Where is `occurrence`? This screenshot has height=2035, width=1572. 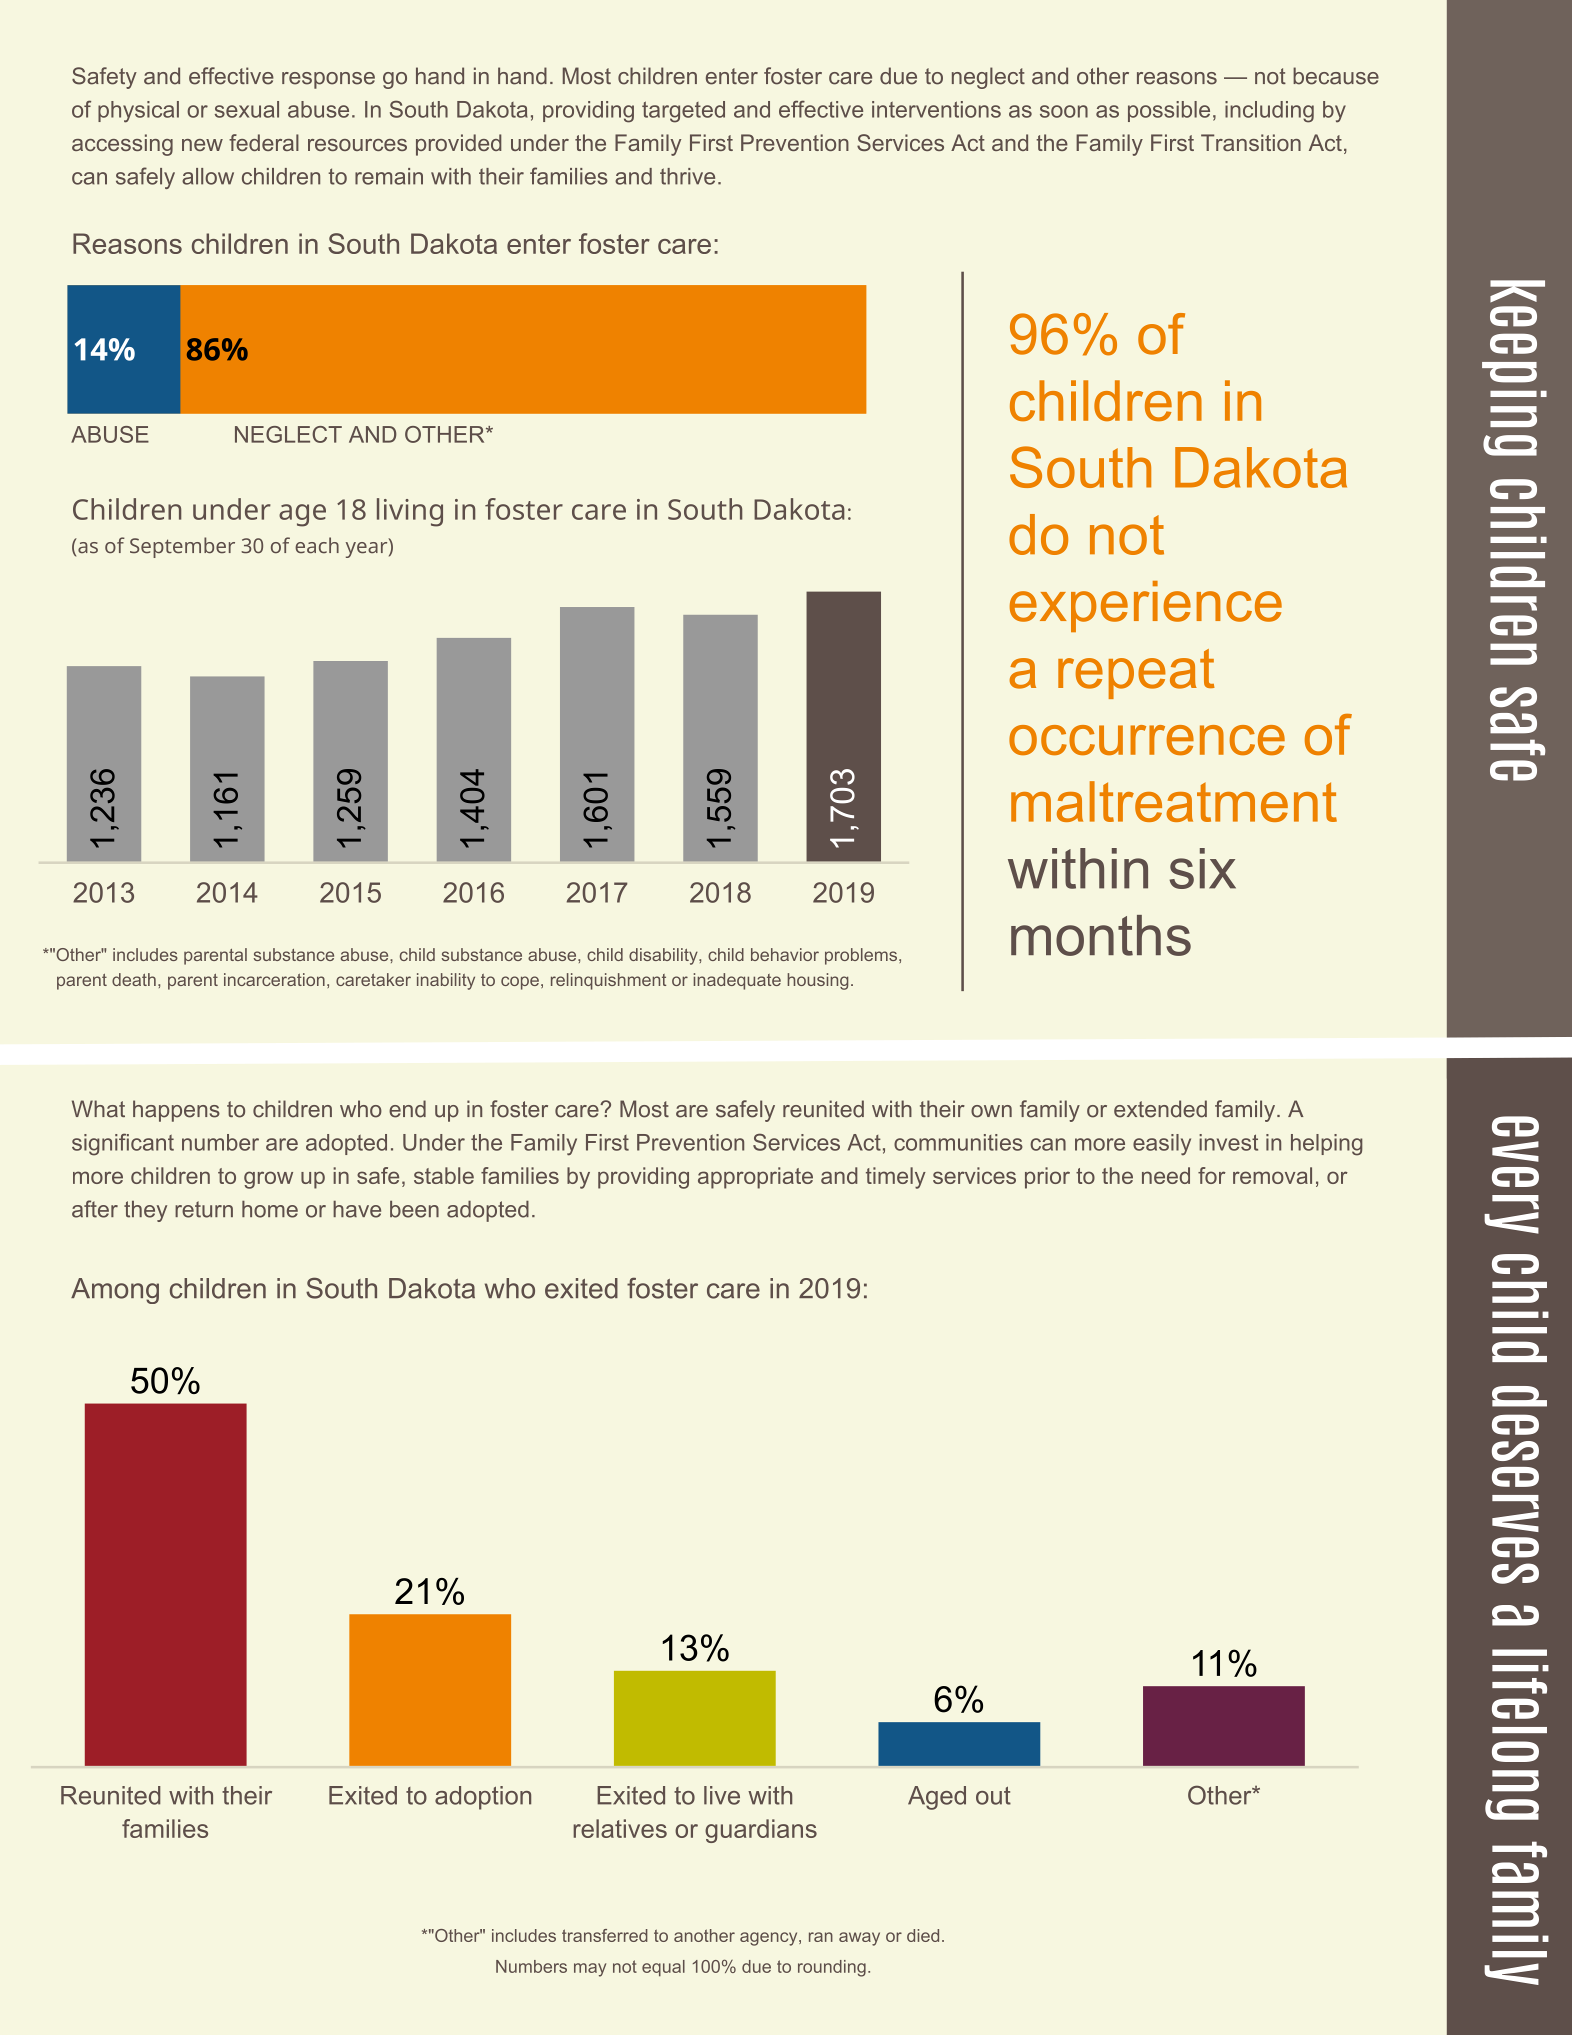
occurrence is located at coordinates (1147, 740).
